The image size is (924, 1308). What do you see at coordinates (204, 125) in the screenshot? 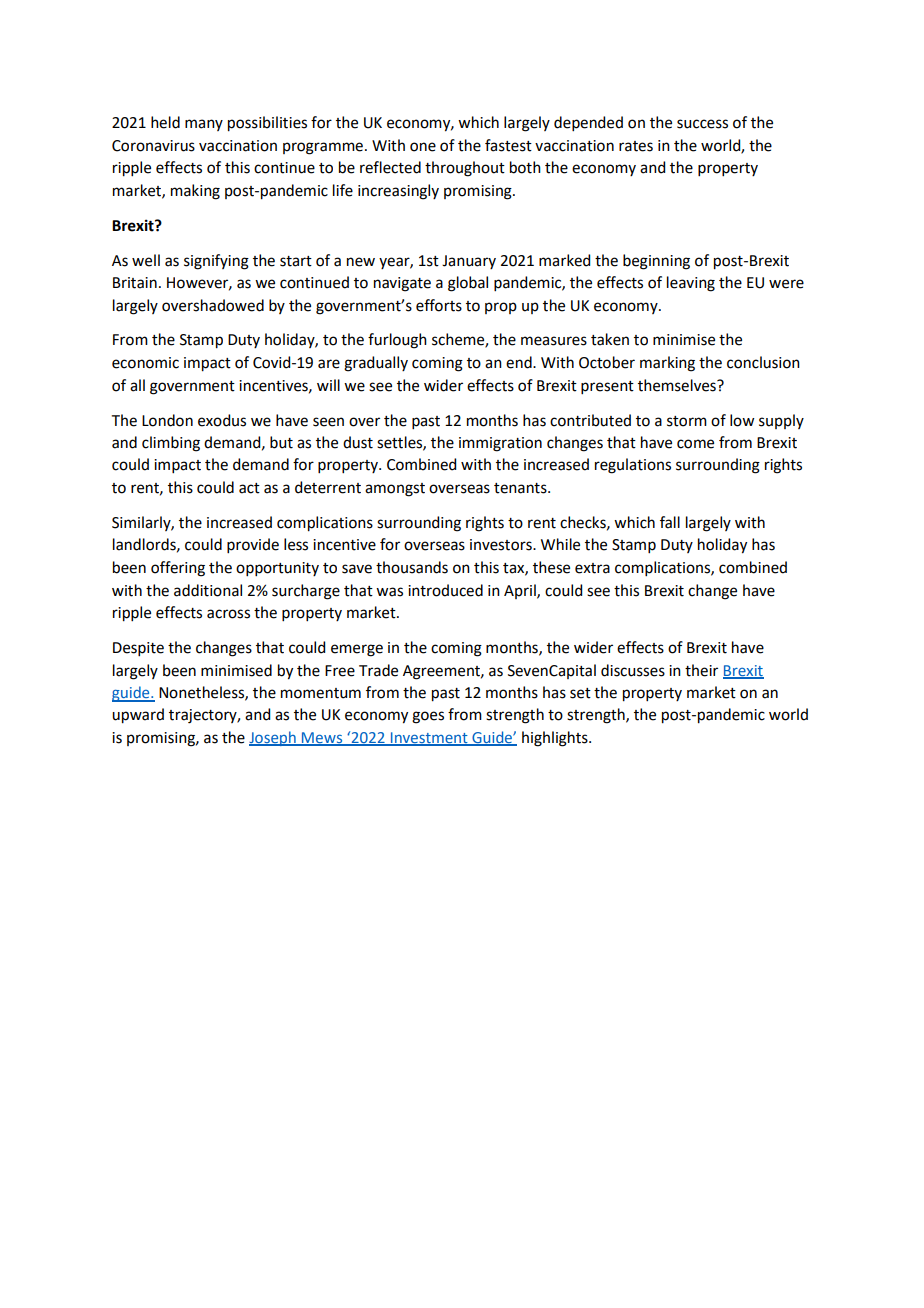
I see `many` at bounding box center [204, 125].
